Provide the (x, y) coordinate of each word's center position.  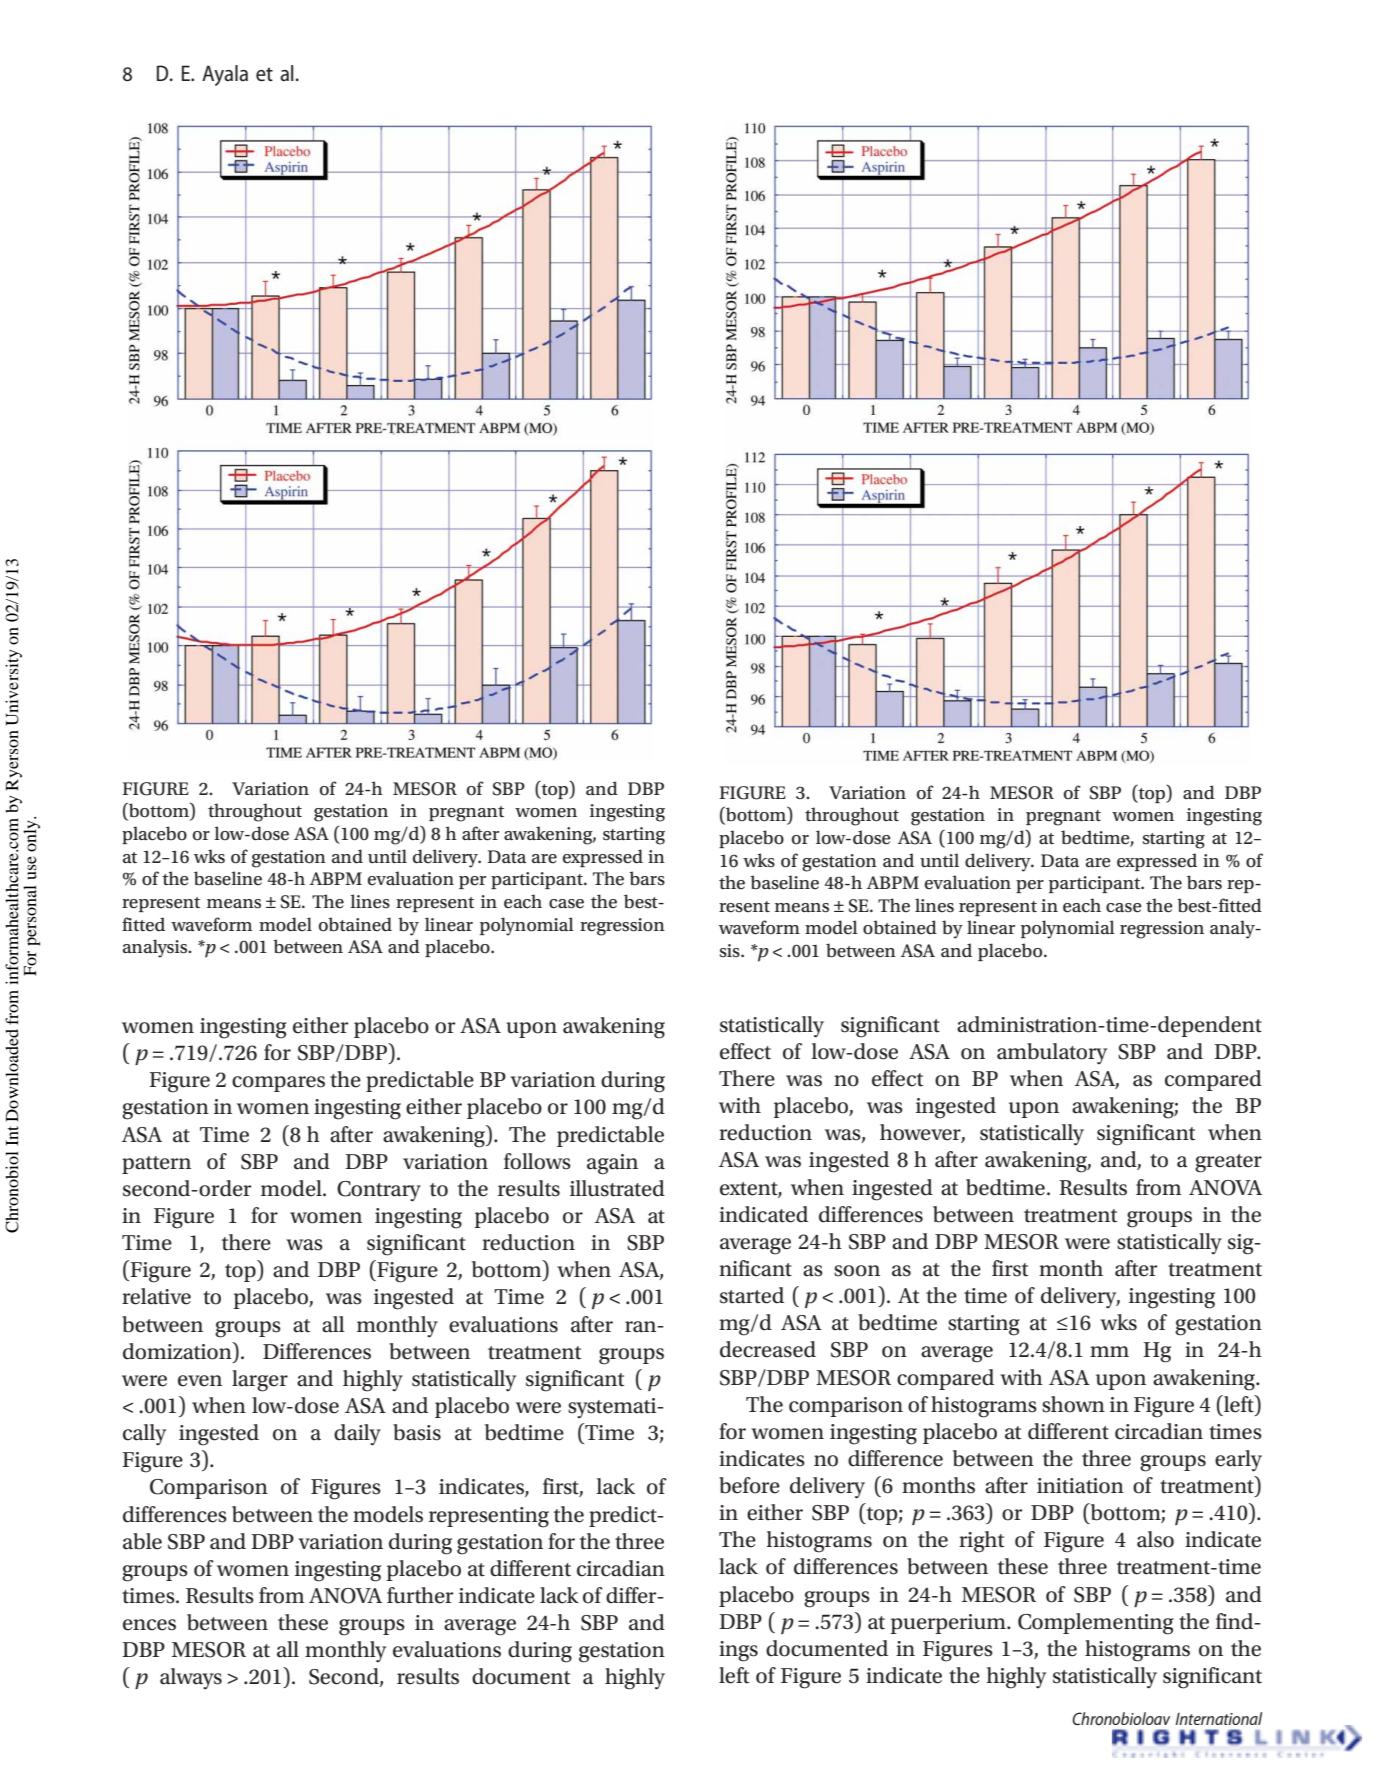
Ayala (225, 75)
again (612, 1164)
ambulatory (1052, 1053)
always (191, 1679)
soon (857, 1271)
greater (1228, 1163)
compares (278, 1084)
